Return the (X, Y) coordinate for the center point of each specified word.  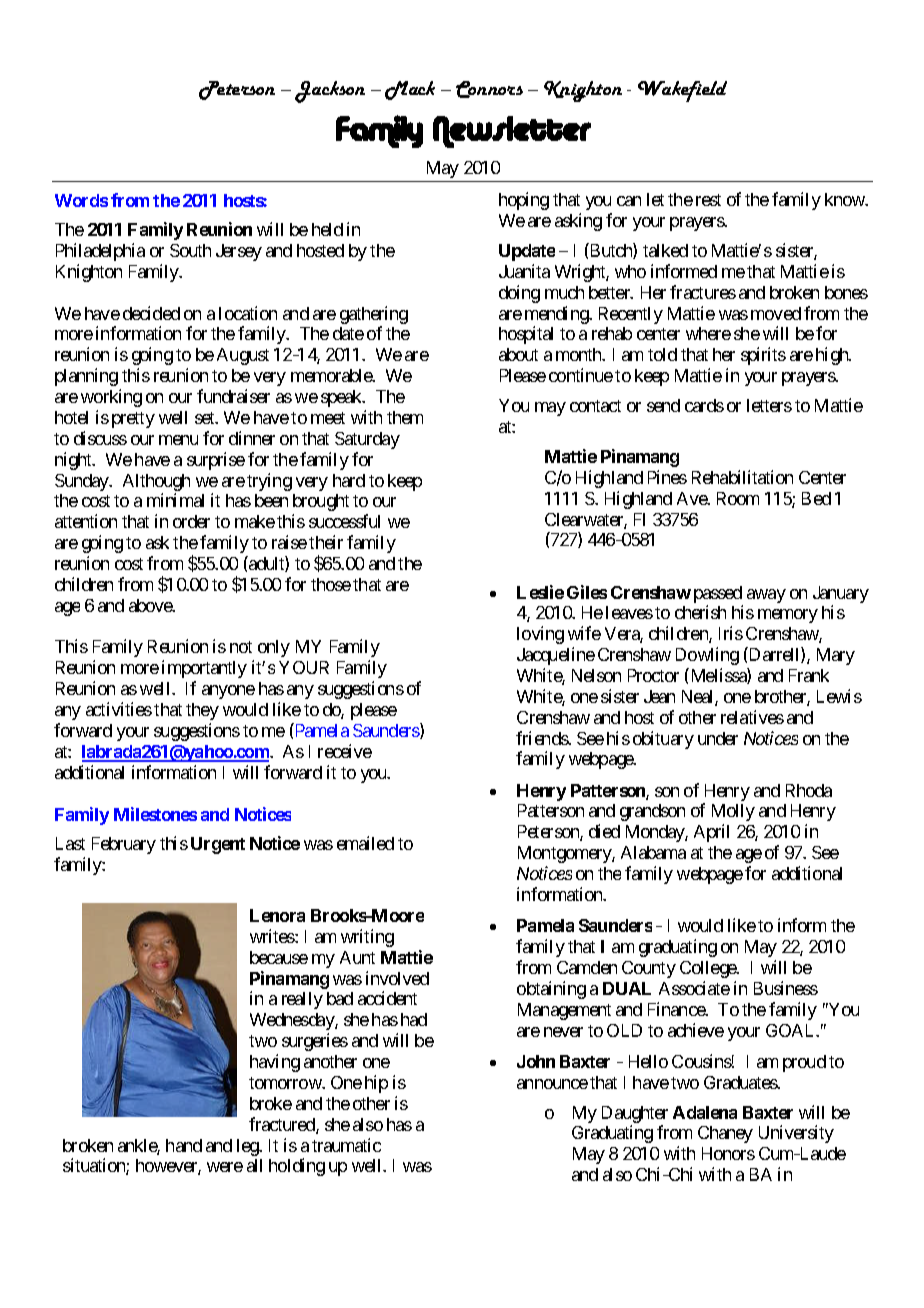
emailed (365, 843)
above (151, 605)
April (711, 833)
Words (81, 200)
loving (540, 635)
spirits (763, 356)
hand (184, 1145)
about (518, 354)
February (124, 845)
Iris (731, 633)
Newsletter (512, 132)
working (111, 398)
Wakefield (682, 91)
